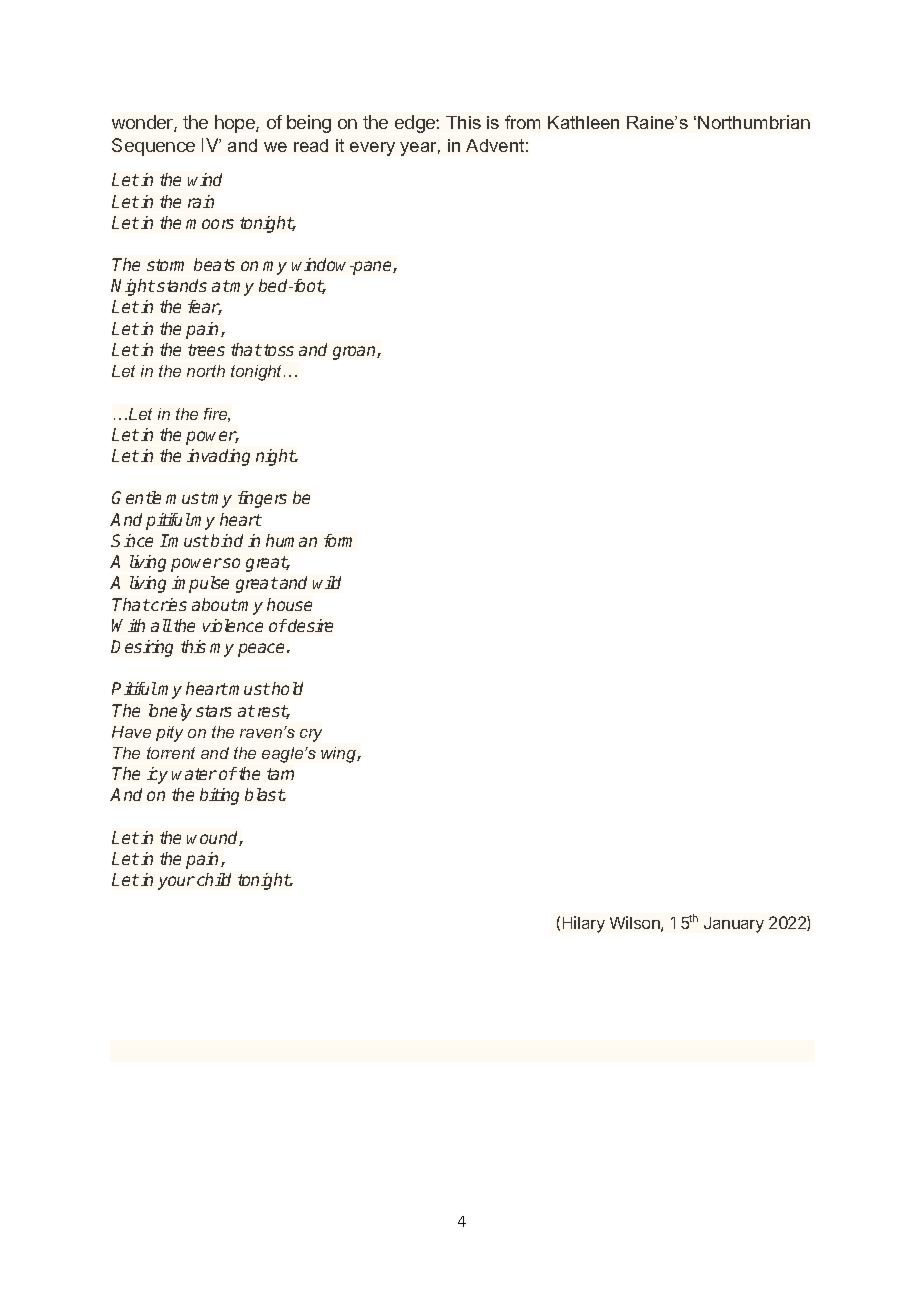  Describe the element at coordinates (584, 924) in the screenshot. I see `Hilary` at that location.
